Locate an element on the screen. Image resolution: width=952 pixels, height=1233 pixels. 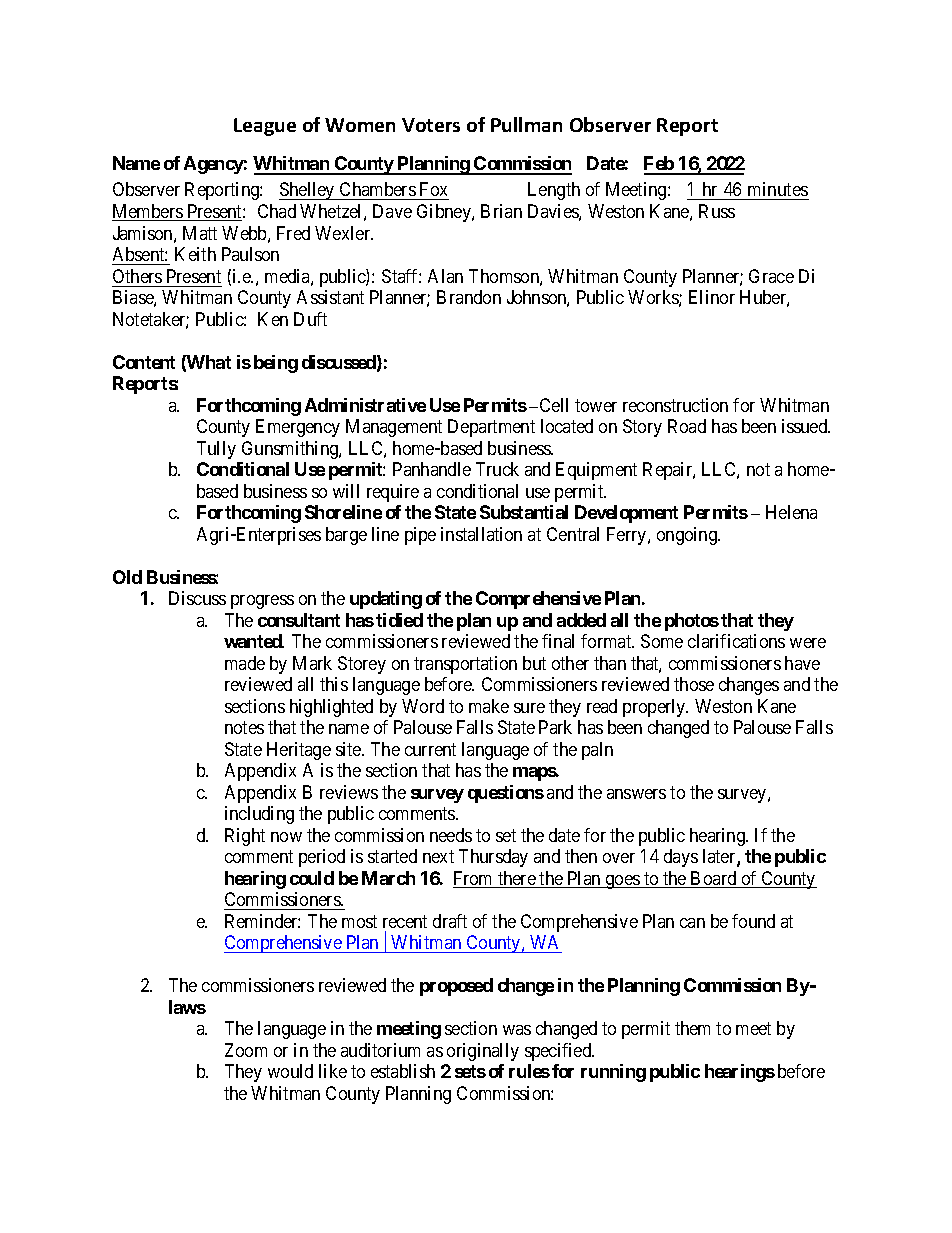
those is located at coordinates (694, 684).
